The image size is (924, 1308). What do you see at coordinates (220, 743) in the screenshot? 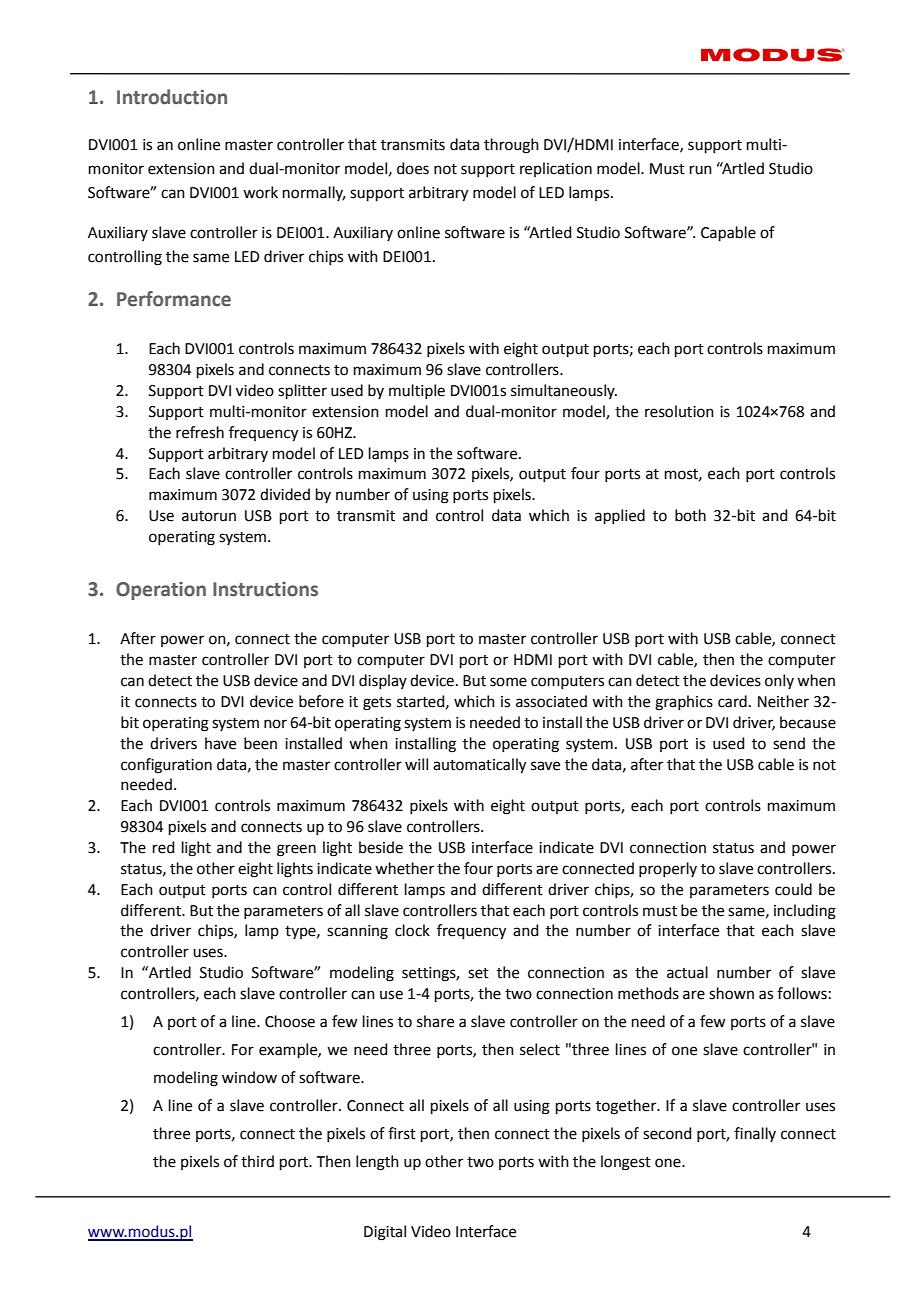
I see `have` at bounding box center [220, 743].
